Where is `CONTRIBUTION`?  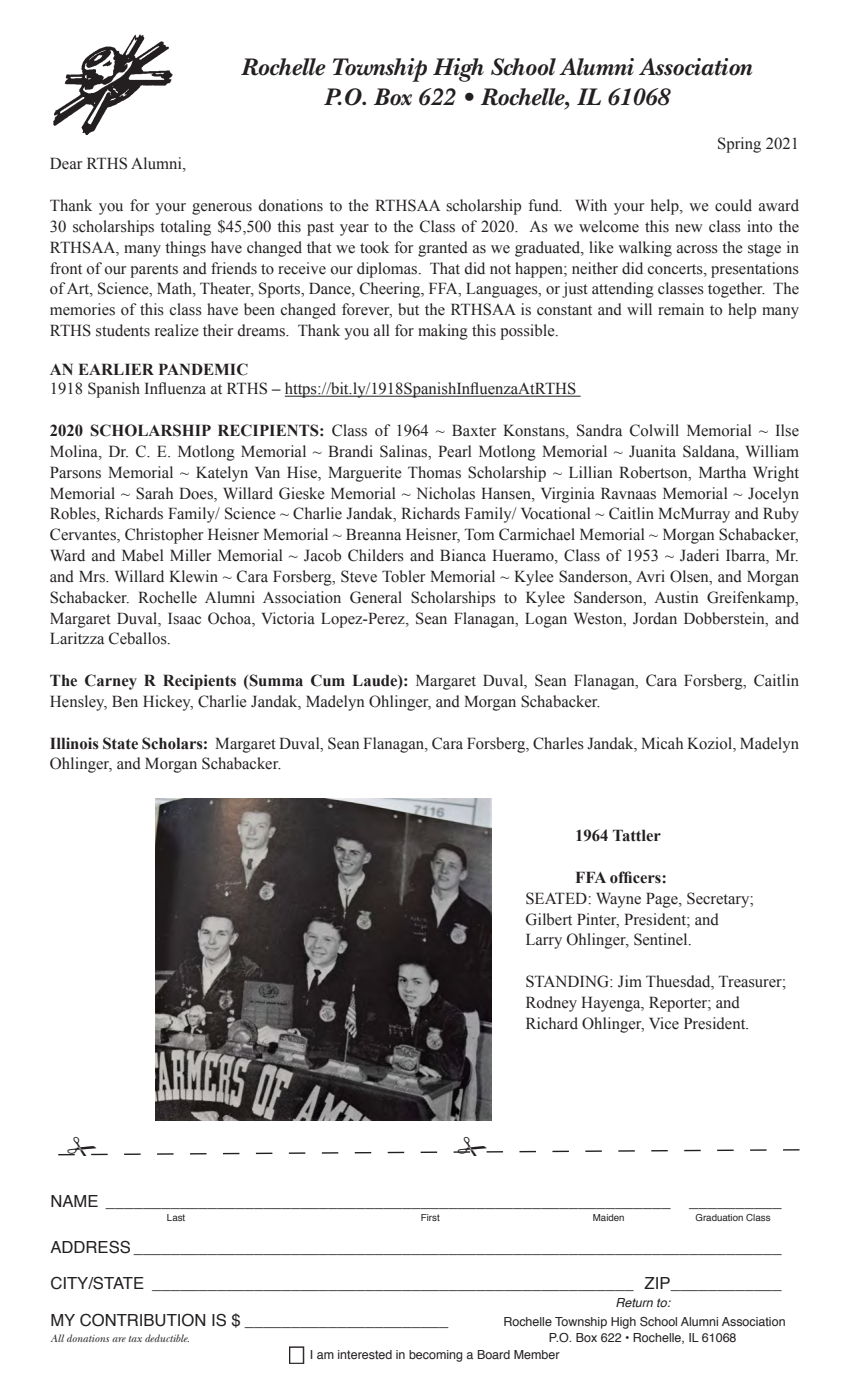
CONTRIBUTION is located at coordinates (142, 1320).
